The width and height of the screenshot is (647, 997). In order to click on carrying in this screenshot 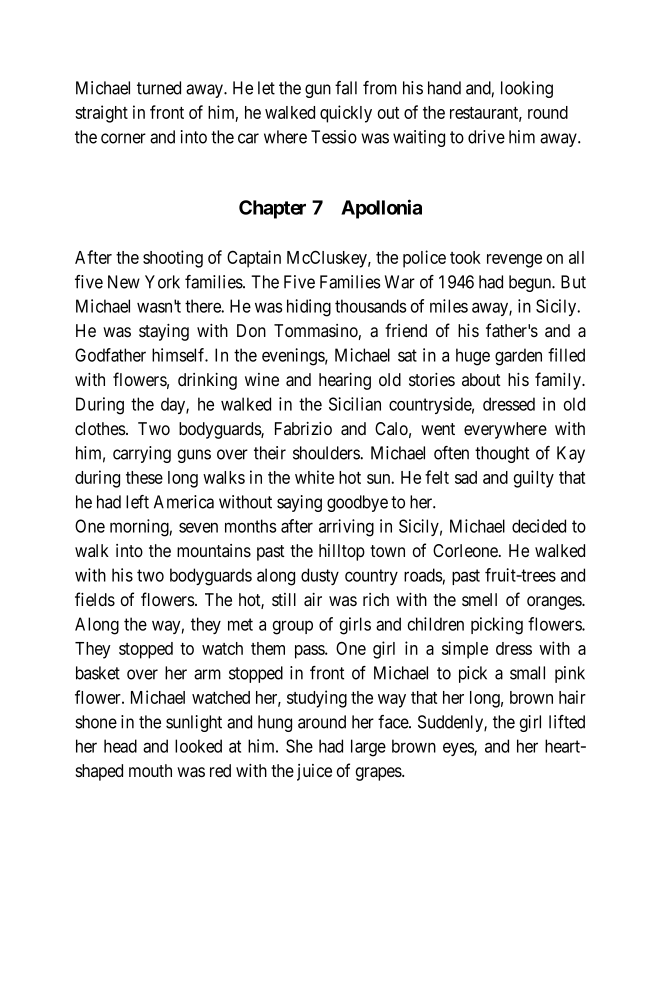, I will do `click(142, 454)`.
